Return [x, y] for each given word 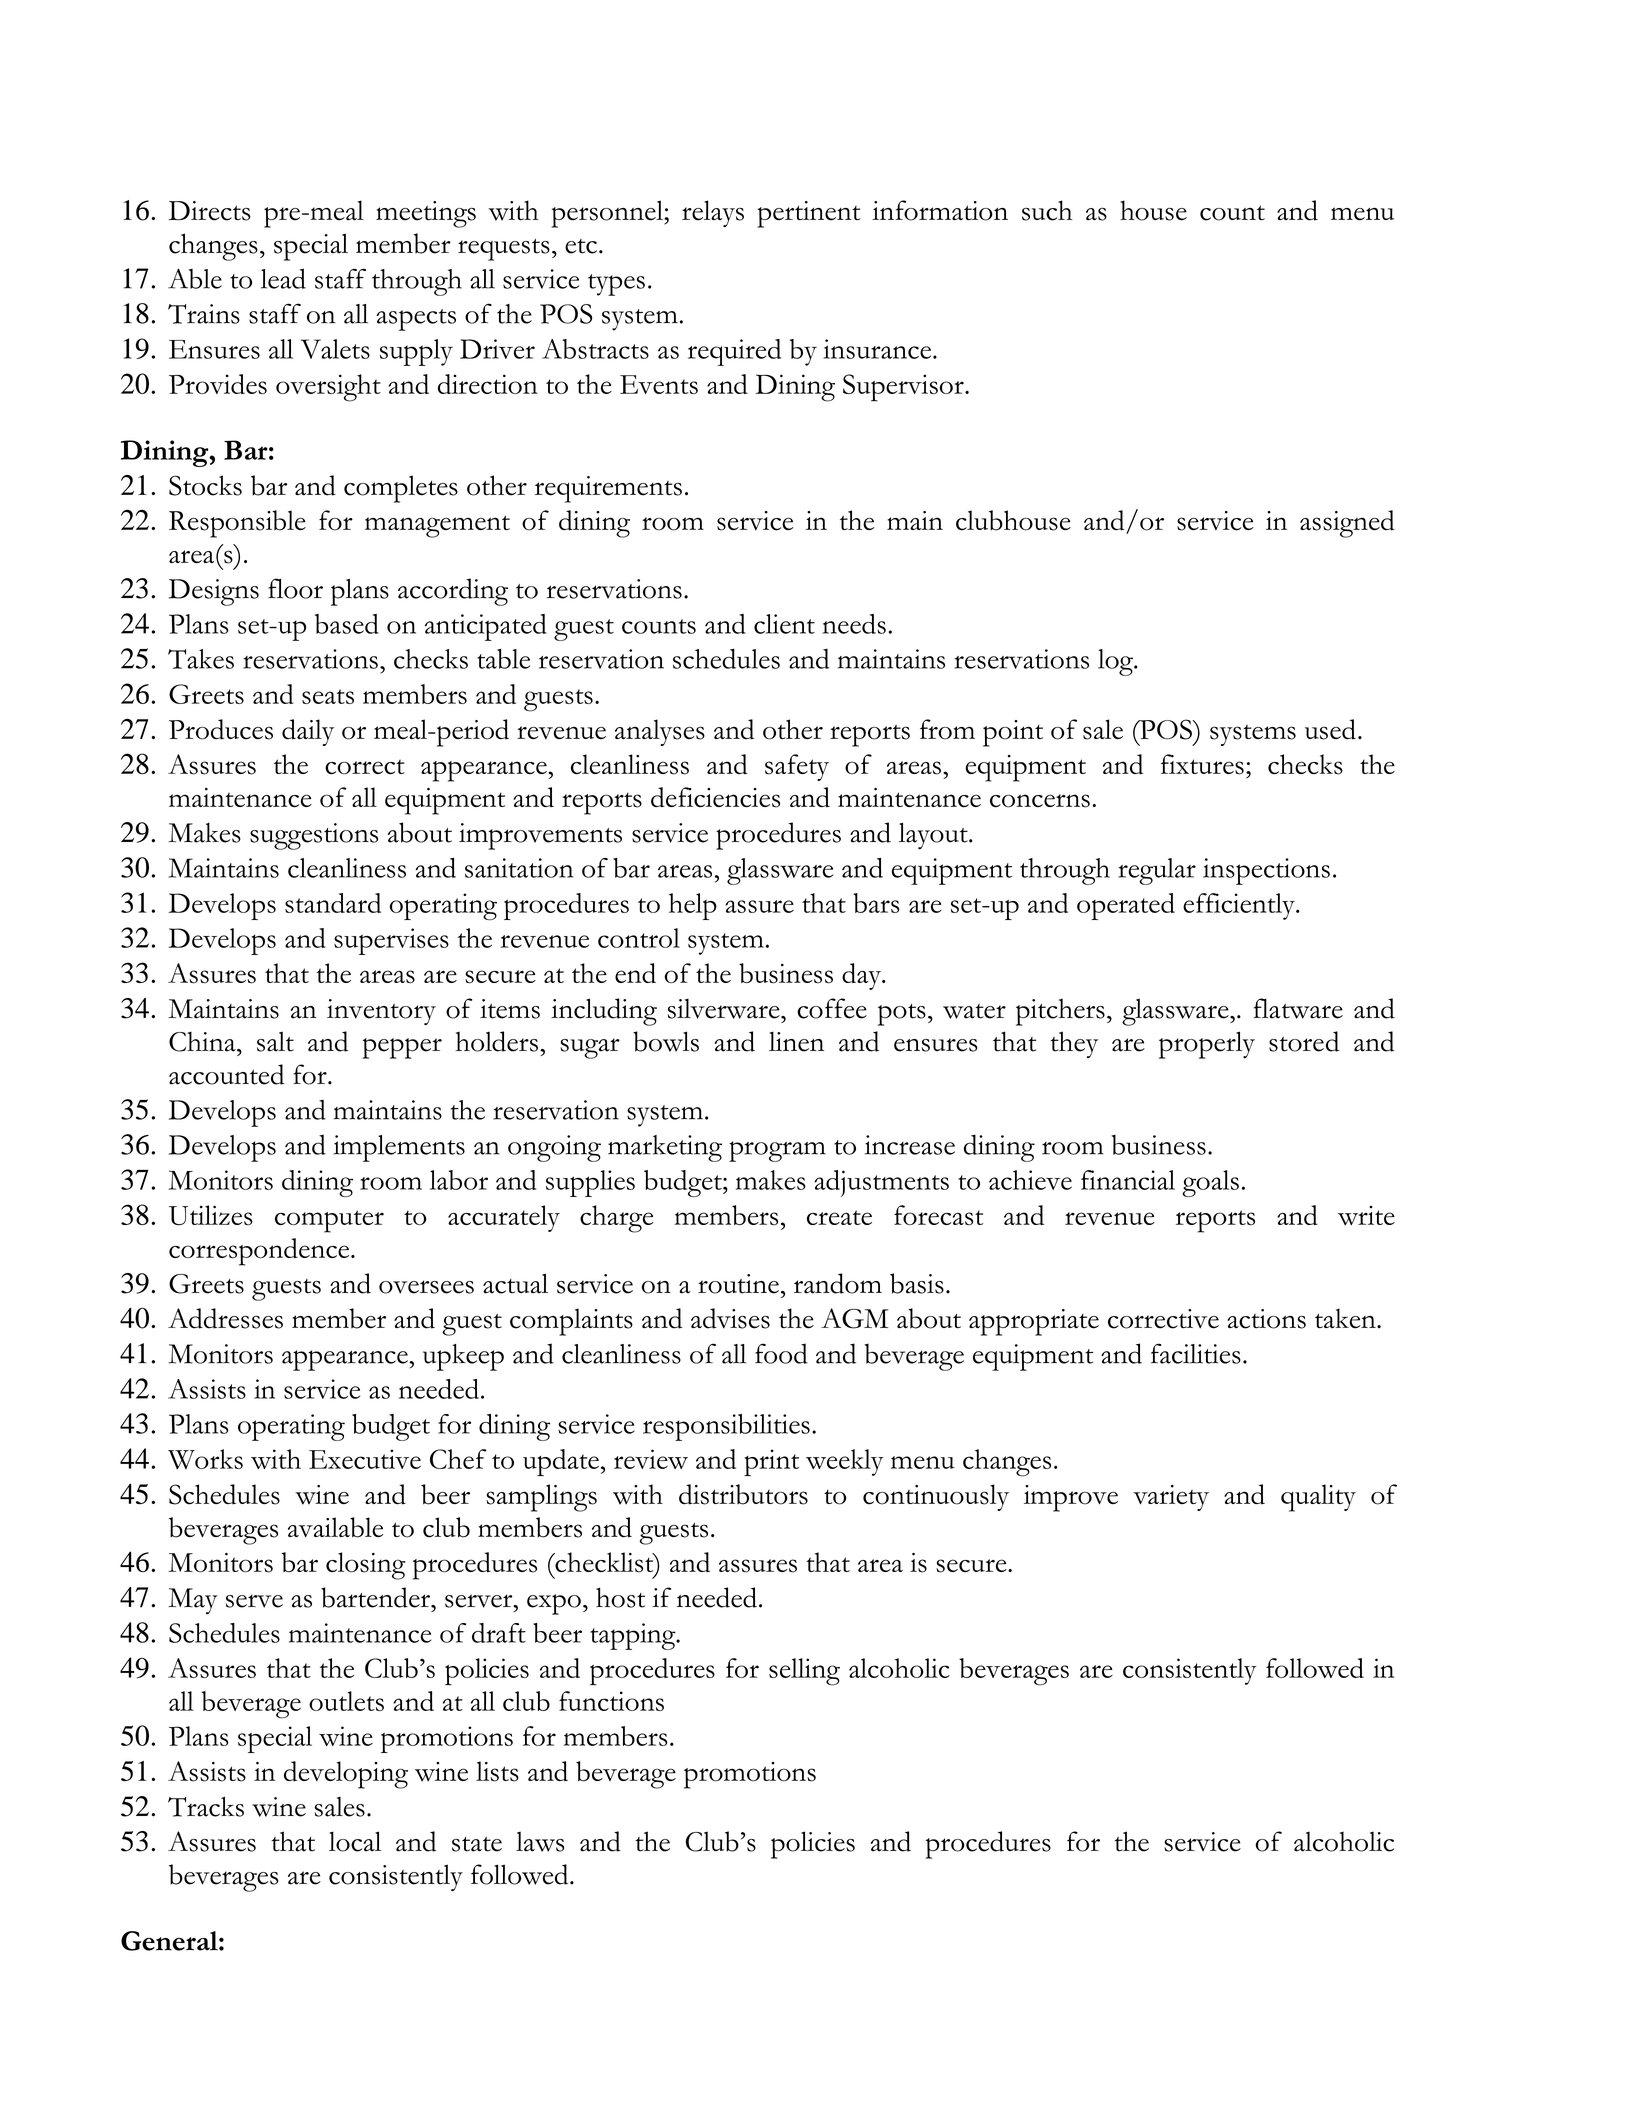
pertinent [808, 214]
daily [308, 732]
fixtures [1202, 764]
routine [738, 1284]
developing [346, 1775]
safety [797, 767]
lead [283, 278]
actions [1266, 1319]
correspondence [260, 1252]
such [1047, 210]
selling [804, 1672]
